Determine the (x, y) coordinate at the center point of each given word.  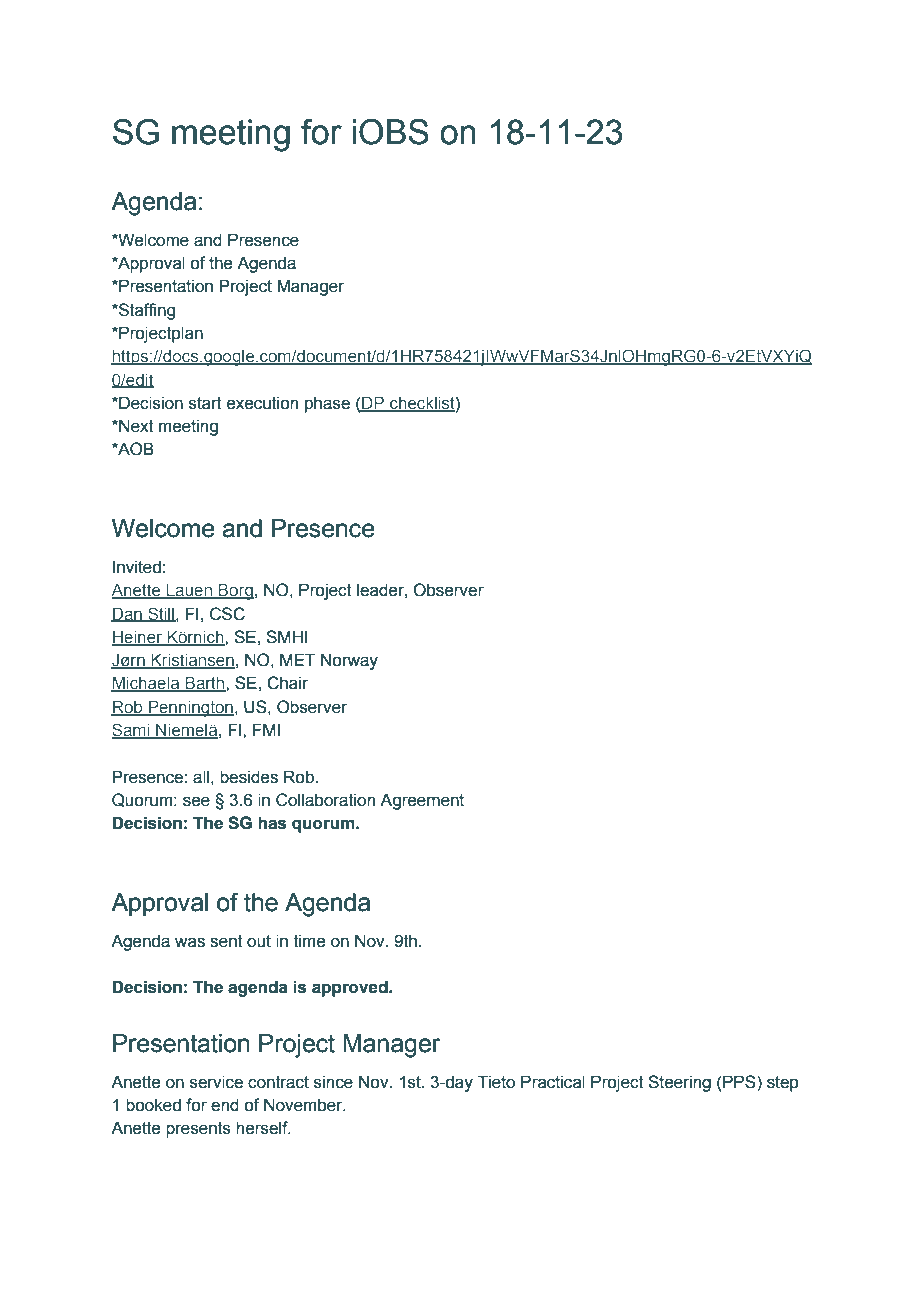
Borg (235, 592)
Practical (553, 1082)
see (196, 801)
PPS (740, 1082)
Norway (349, 661)
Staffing (146, 311)
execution (262, 403)
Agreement (422, 801)
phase (327, 404)
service (216, 1082)
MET (298, 659)
